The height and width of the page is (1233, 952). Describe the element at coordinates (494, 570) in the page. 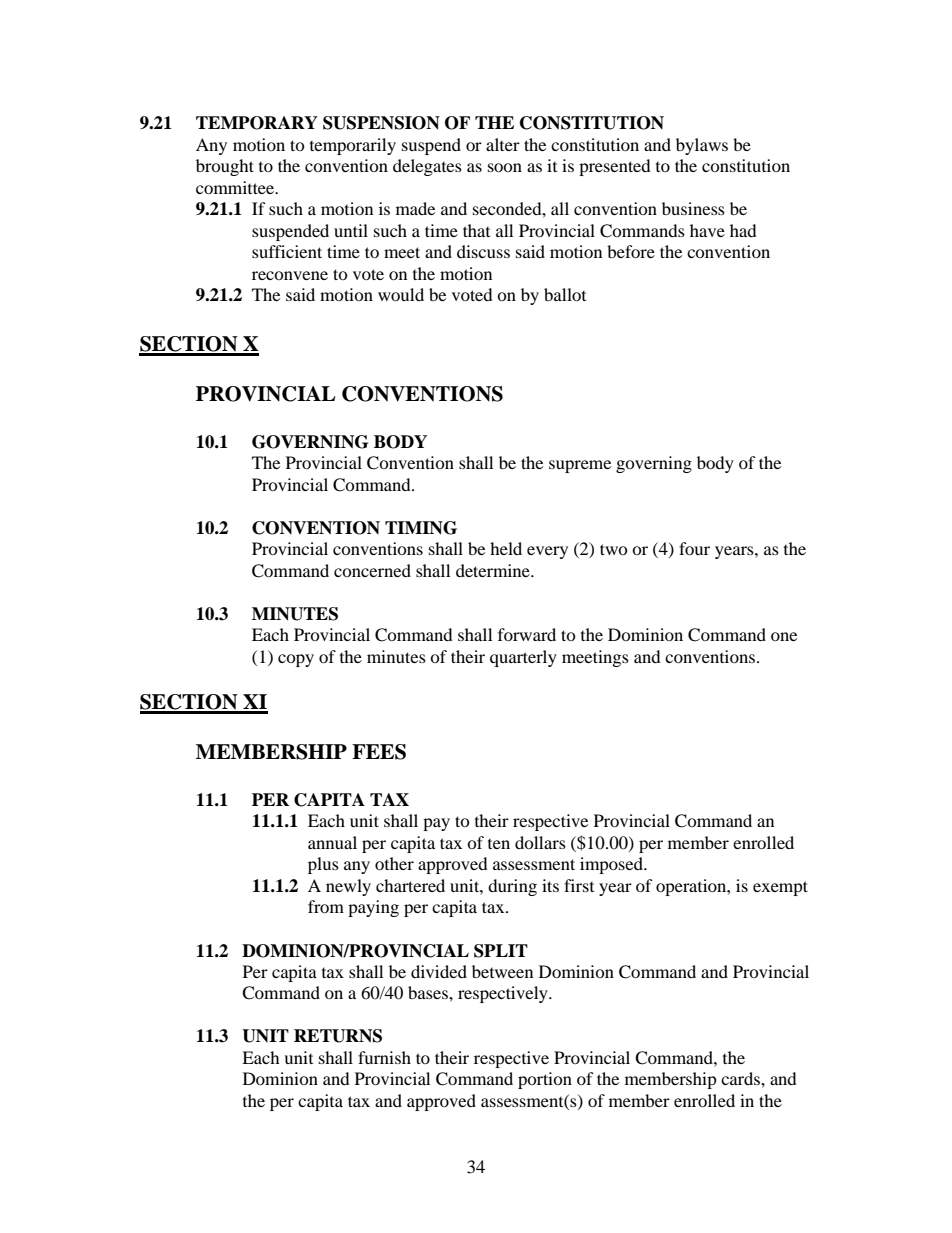

I see `determine` at that location.
